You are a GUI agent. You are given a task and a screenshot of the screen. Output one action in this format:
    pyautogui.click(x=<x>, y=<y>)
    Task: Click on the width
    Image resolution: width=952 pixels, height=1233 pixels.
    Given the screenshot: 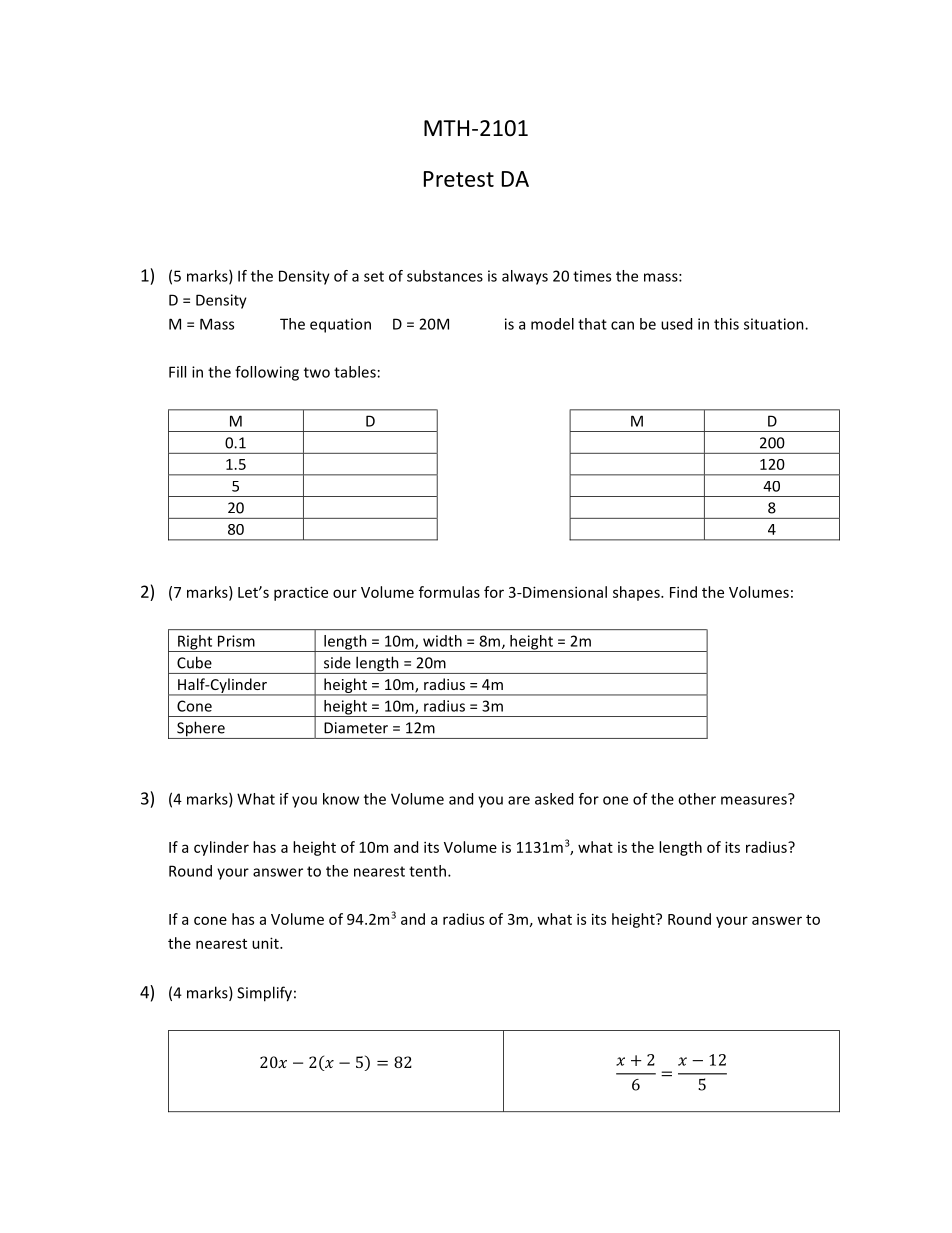 What is the action you would take?
    pyautogui.click(x=442, y=641)
